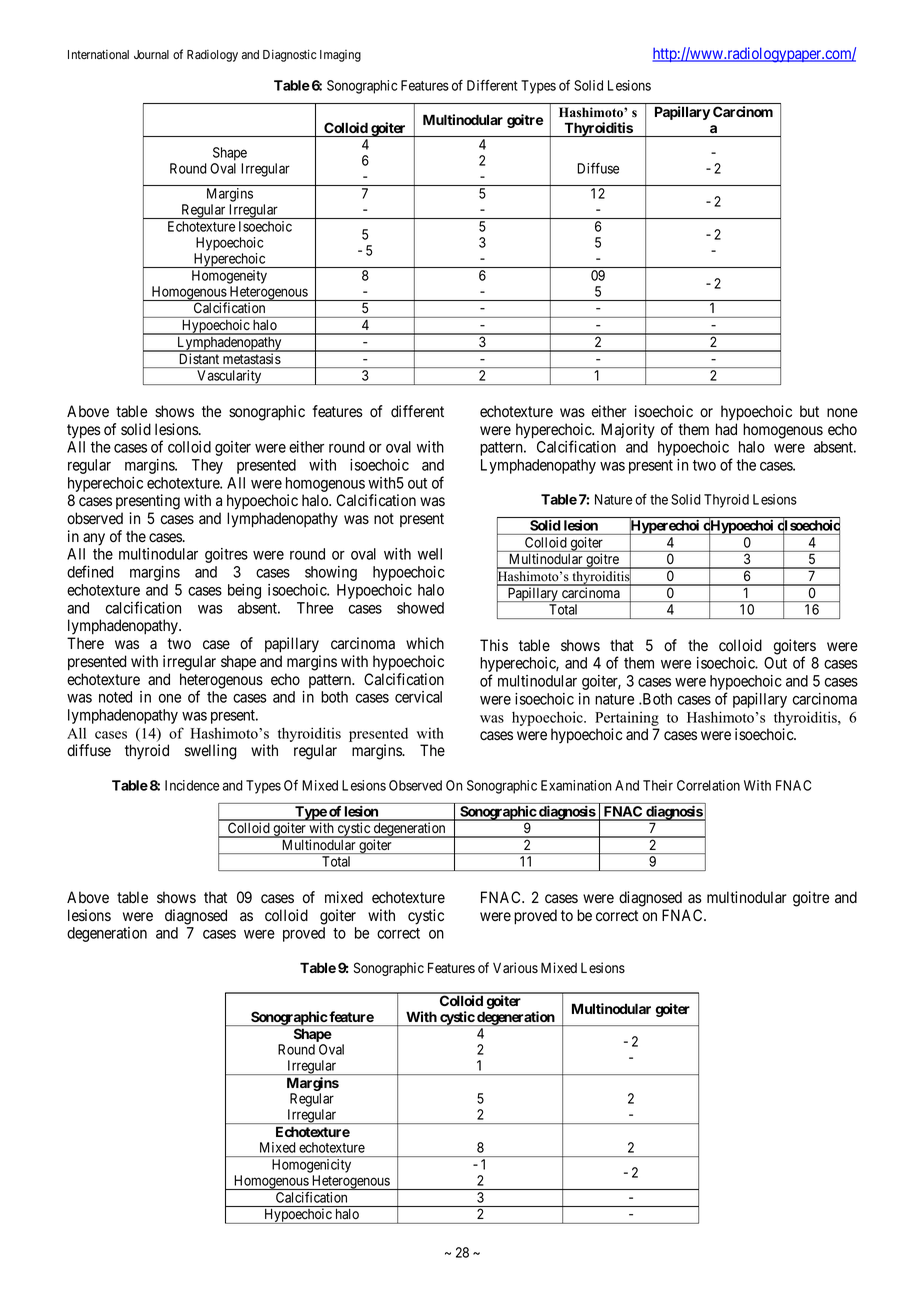  Describe the element at coordinates (420, 608) in the page. I see `showed` at that location.
